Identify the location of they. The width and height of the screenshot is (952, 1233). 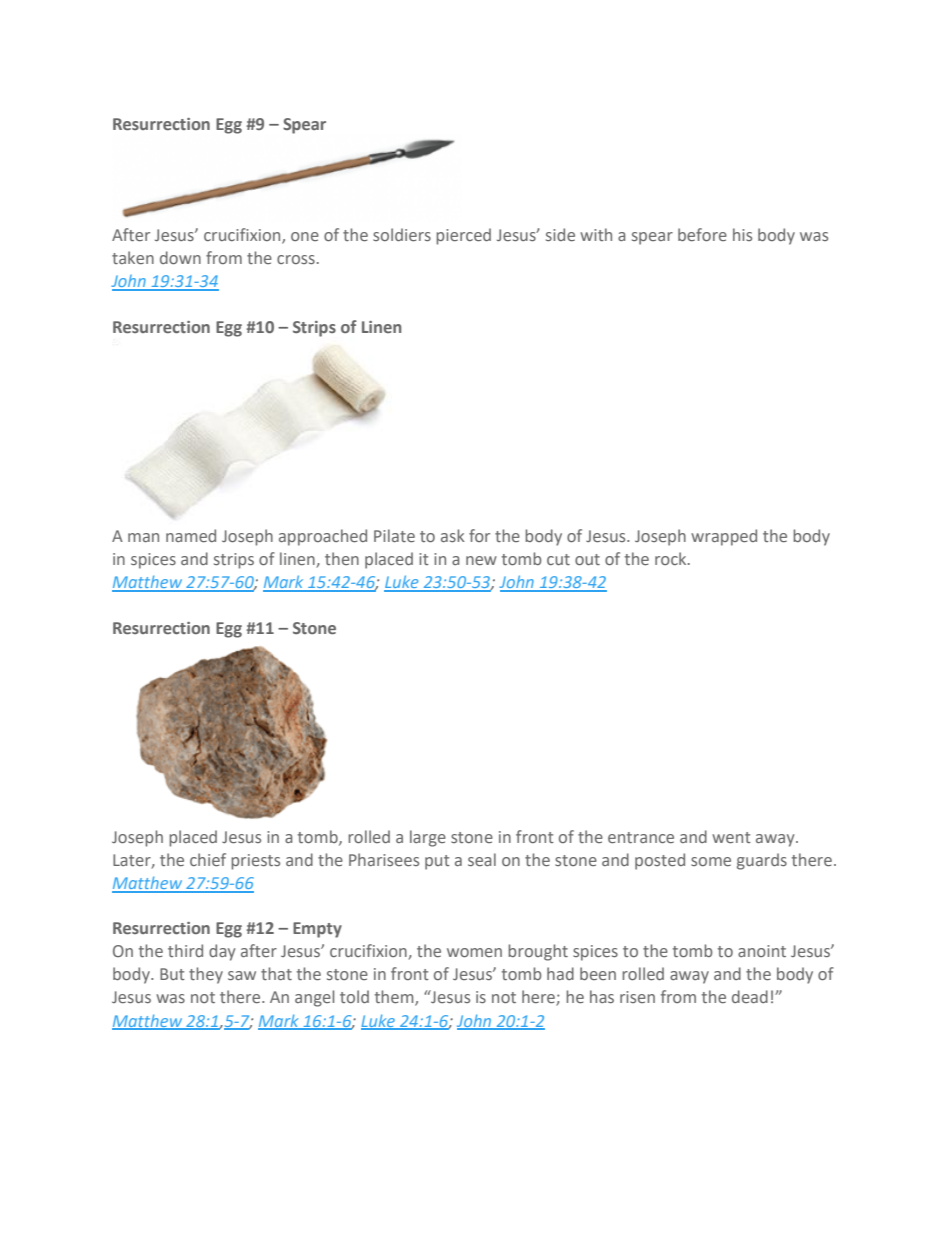
(206, 975).
